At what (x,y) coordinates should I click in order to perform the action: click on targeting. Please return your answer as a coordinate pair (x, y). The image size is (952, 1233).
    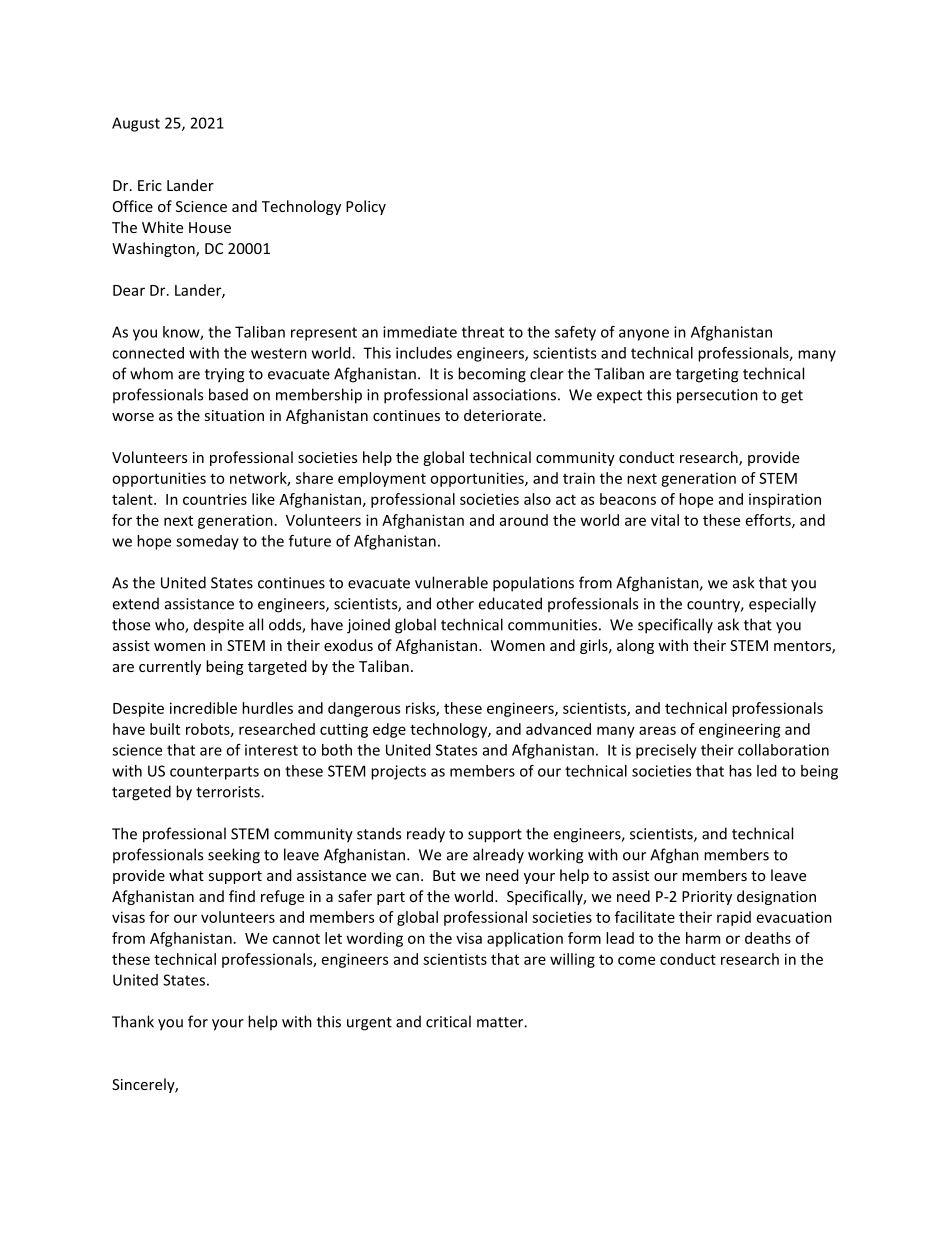
    Looking at the image, I should click on (707, 375).
